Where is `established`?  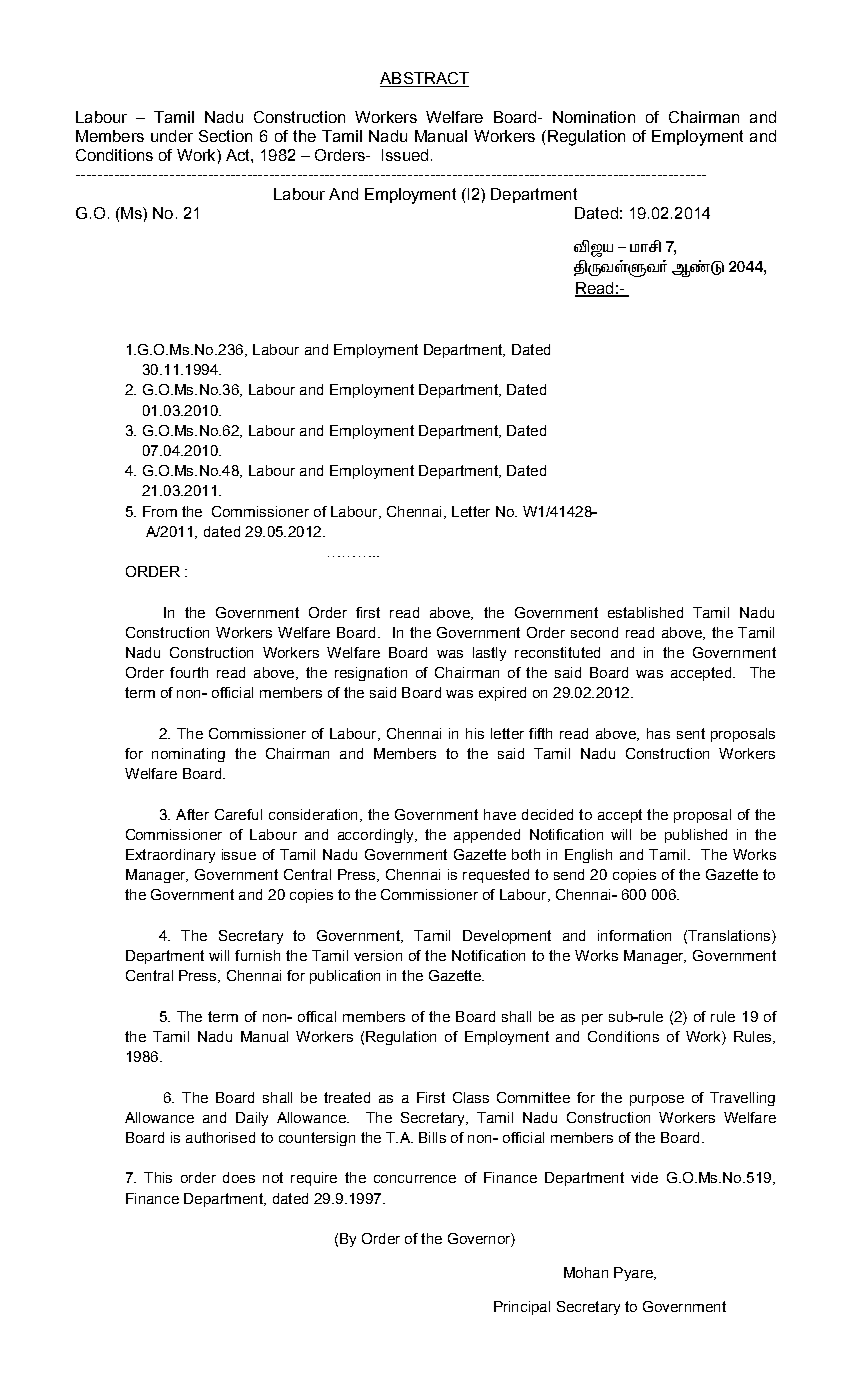 established is located at coordinates (645, 612).
